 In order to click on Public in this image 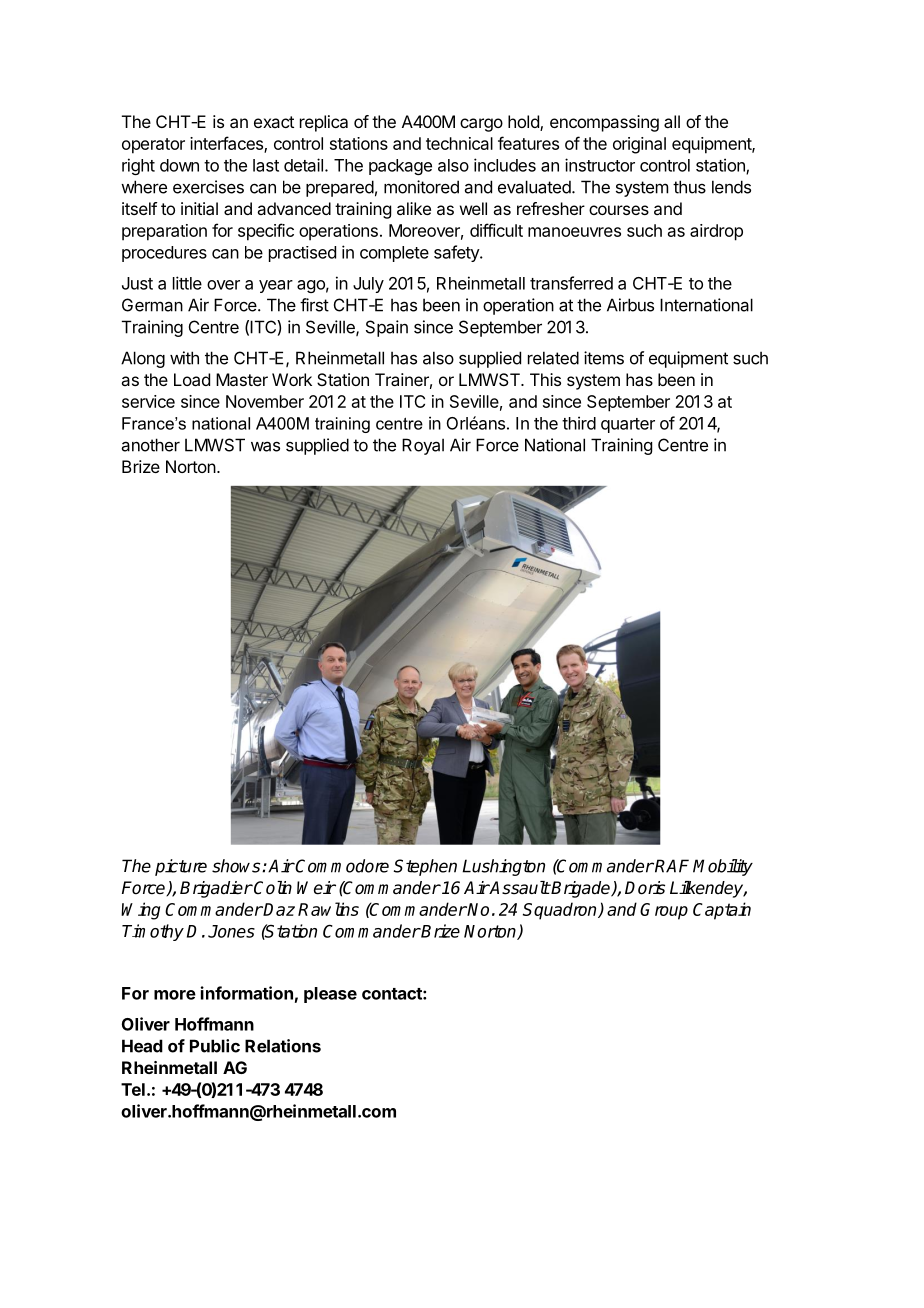, I will do `click(215, 1046)`.
